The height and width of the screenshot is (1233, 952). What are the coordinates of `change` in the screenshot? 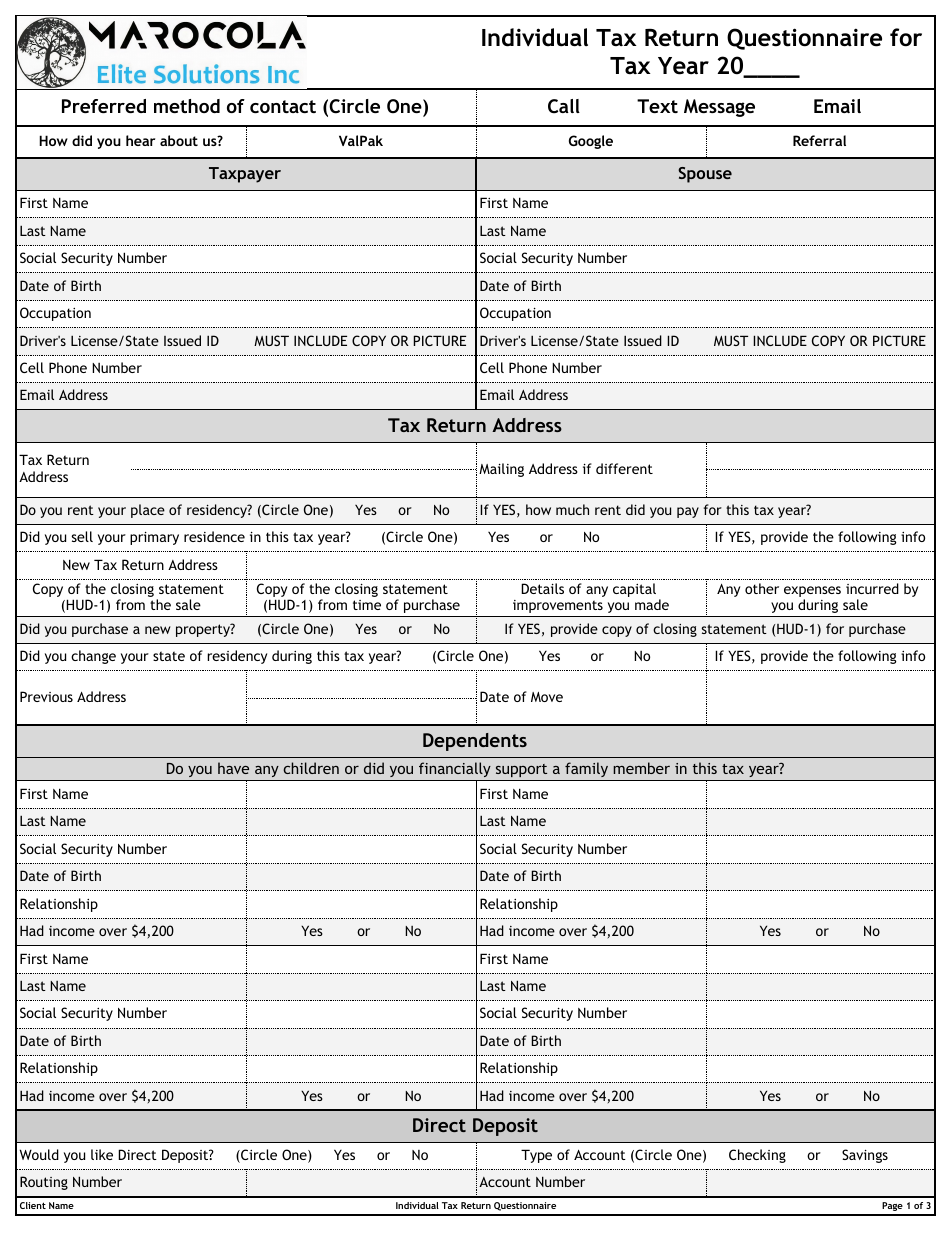 It's located at (93, 657).
